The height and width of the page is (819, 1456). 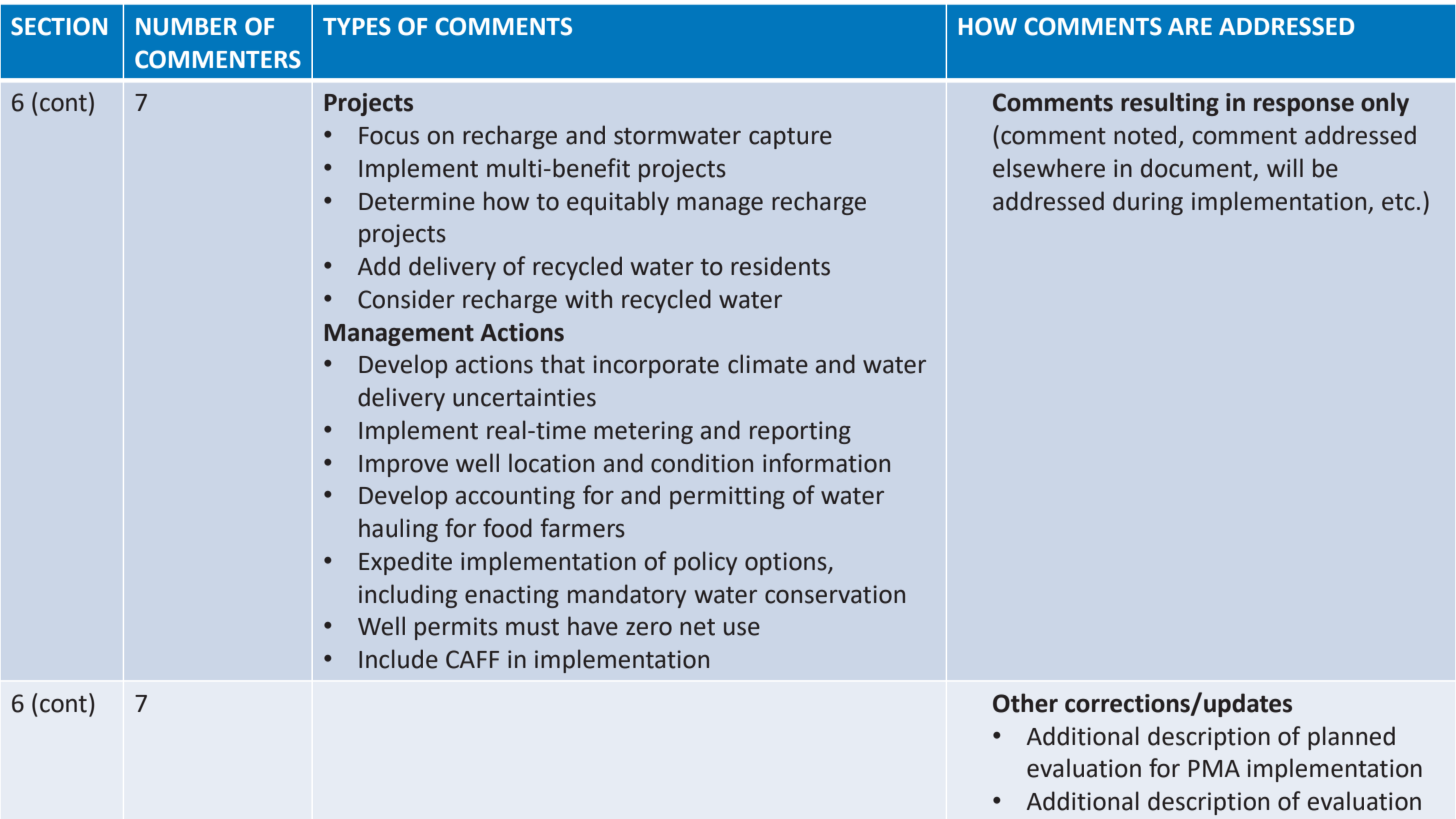 What do you see at coordinates (398, 659) in the page?
I see `Include` at bounding box center [398, 659].
